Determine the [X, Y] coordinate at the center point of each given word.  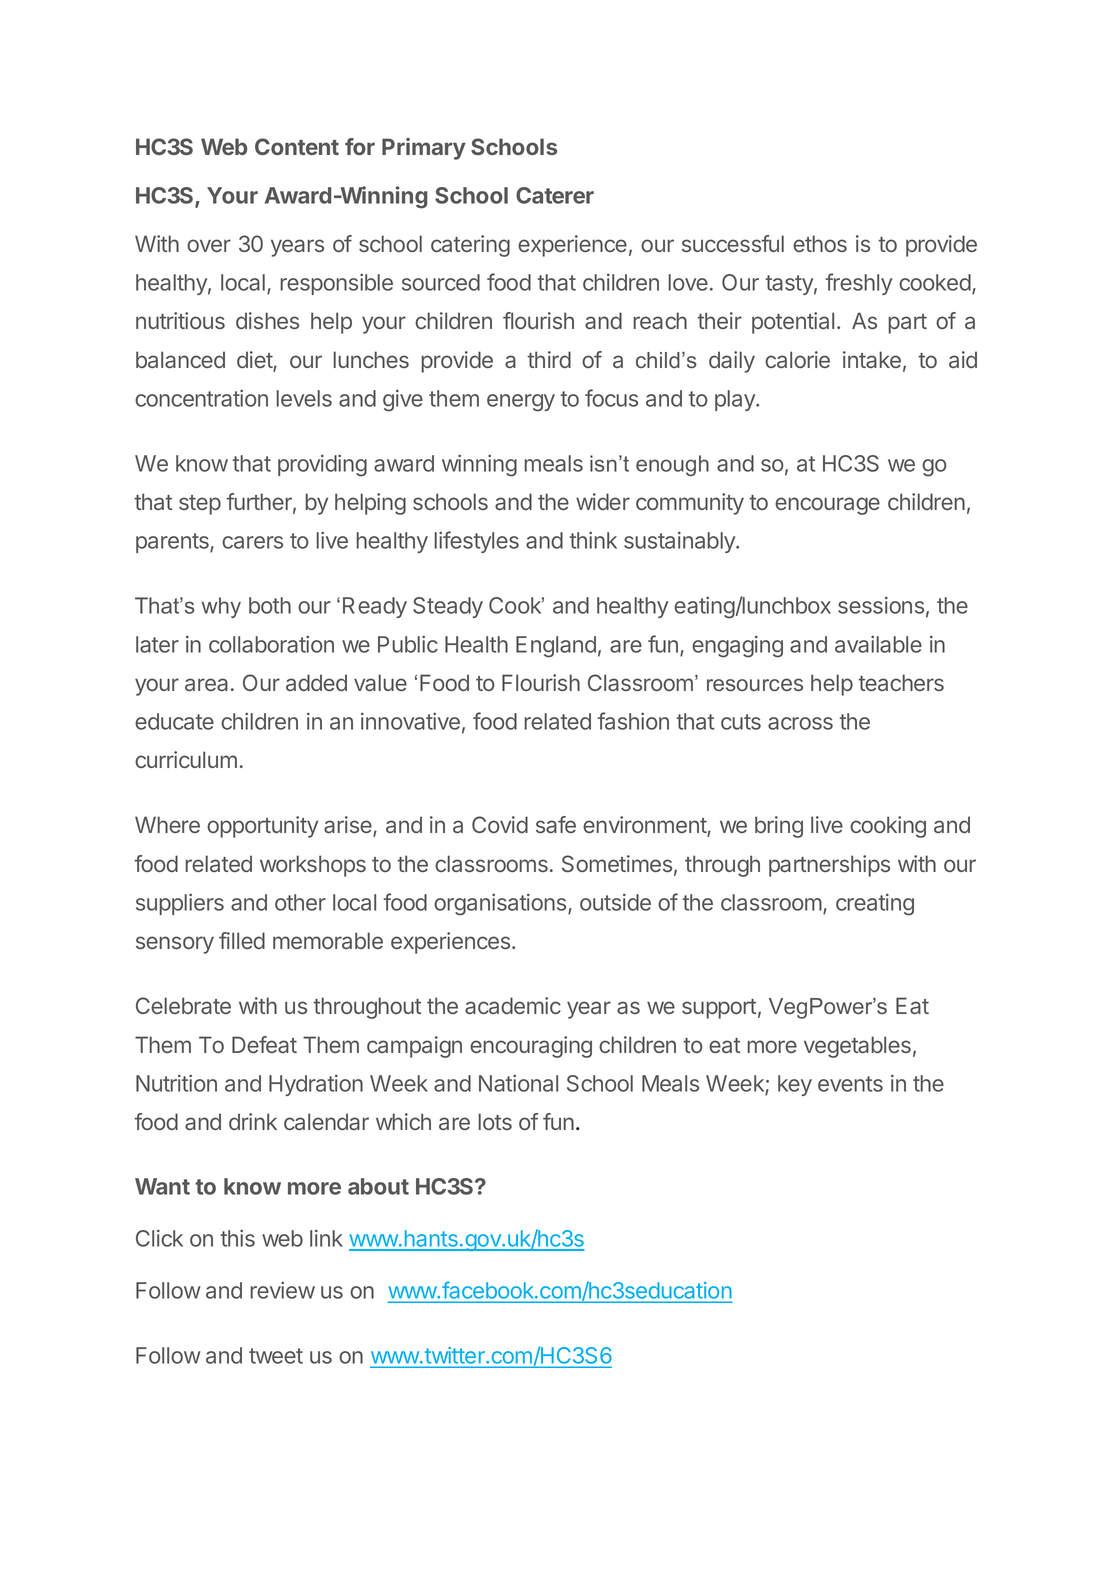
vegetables [857, 1047]
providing [322, 465]
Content [297, 146]
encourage [827, 506]
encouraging [531, 1047]
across [800, 723]
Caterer [555, 195]
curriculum [186, 759]
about [378, 1186]
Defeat [264, 1044]
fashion [633, 721]
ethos [820, 243]
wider [603, 501]
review [282, 1290]
